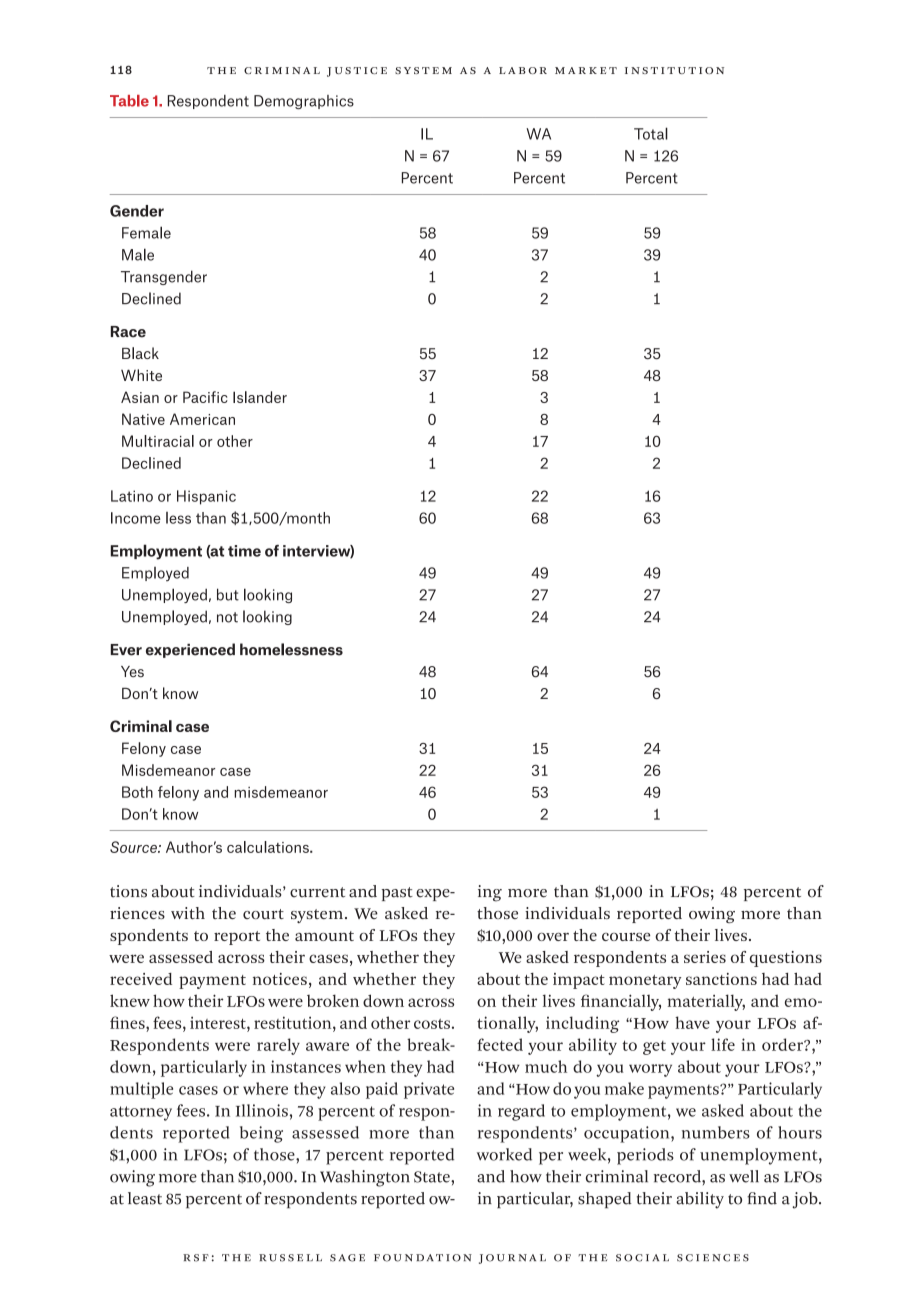  Describe the element at coordinates (397, 894) in the image. I see `past` at that location.
